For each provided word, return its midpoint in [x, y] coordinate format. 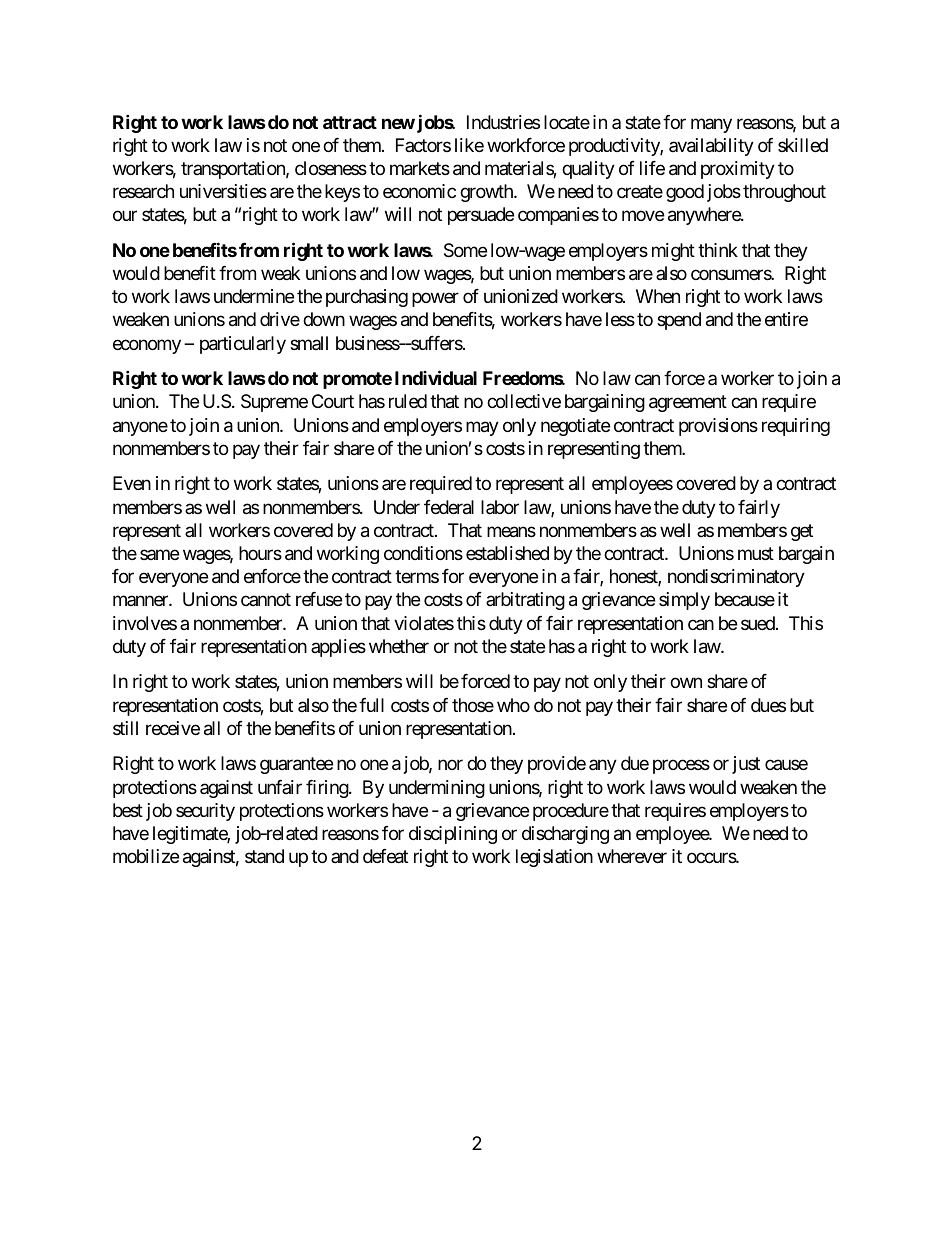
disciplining [453, 835]
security [205, 812]
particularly [243, 345]
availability [711, 147]
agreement [688, 404]
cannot [266, 600]
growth [487, 193]
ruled [408, 401]
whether [399, 646]
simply [684, 601]
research [143, 191]
